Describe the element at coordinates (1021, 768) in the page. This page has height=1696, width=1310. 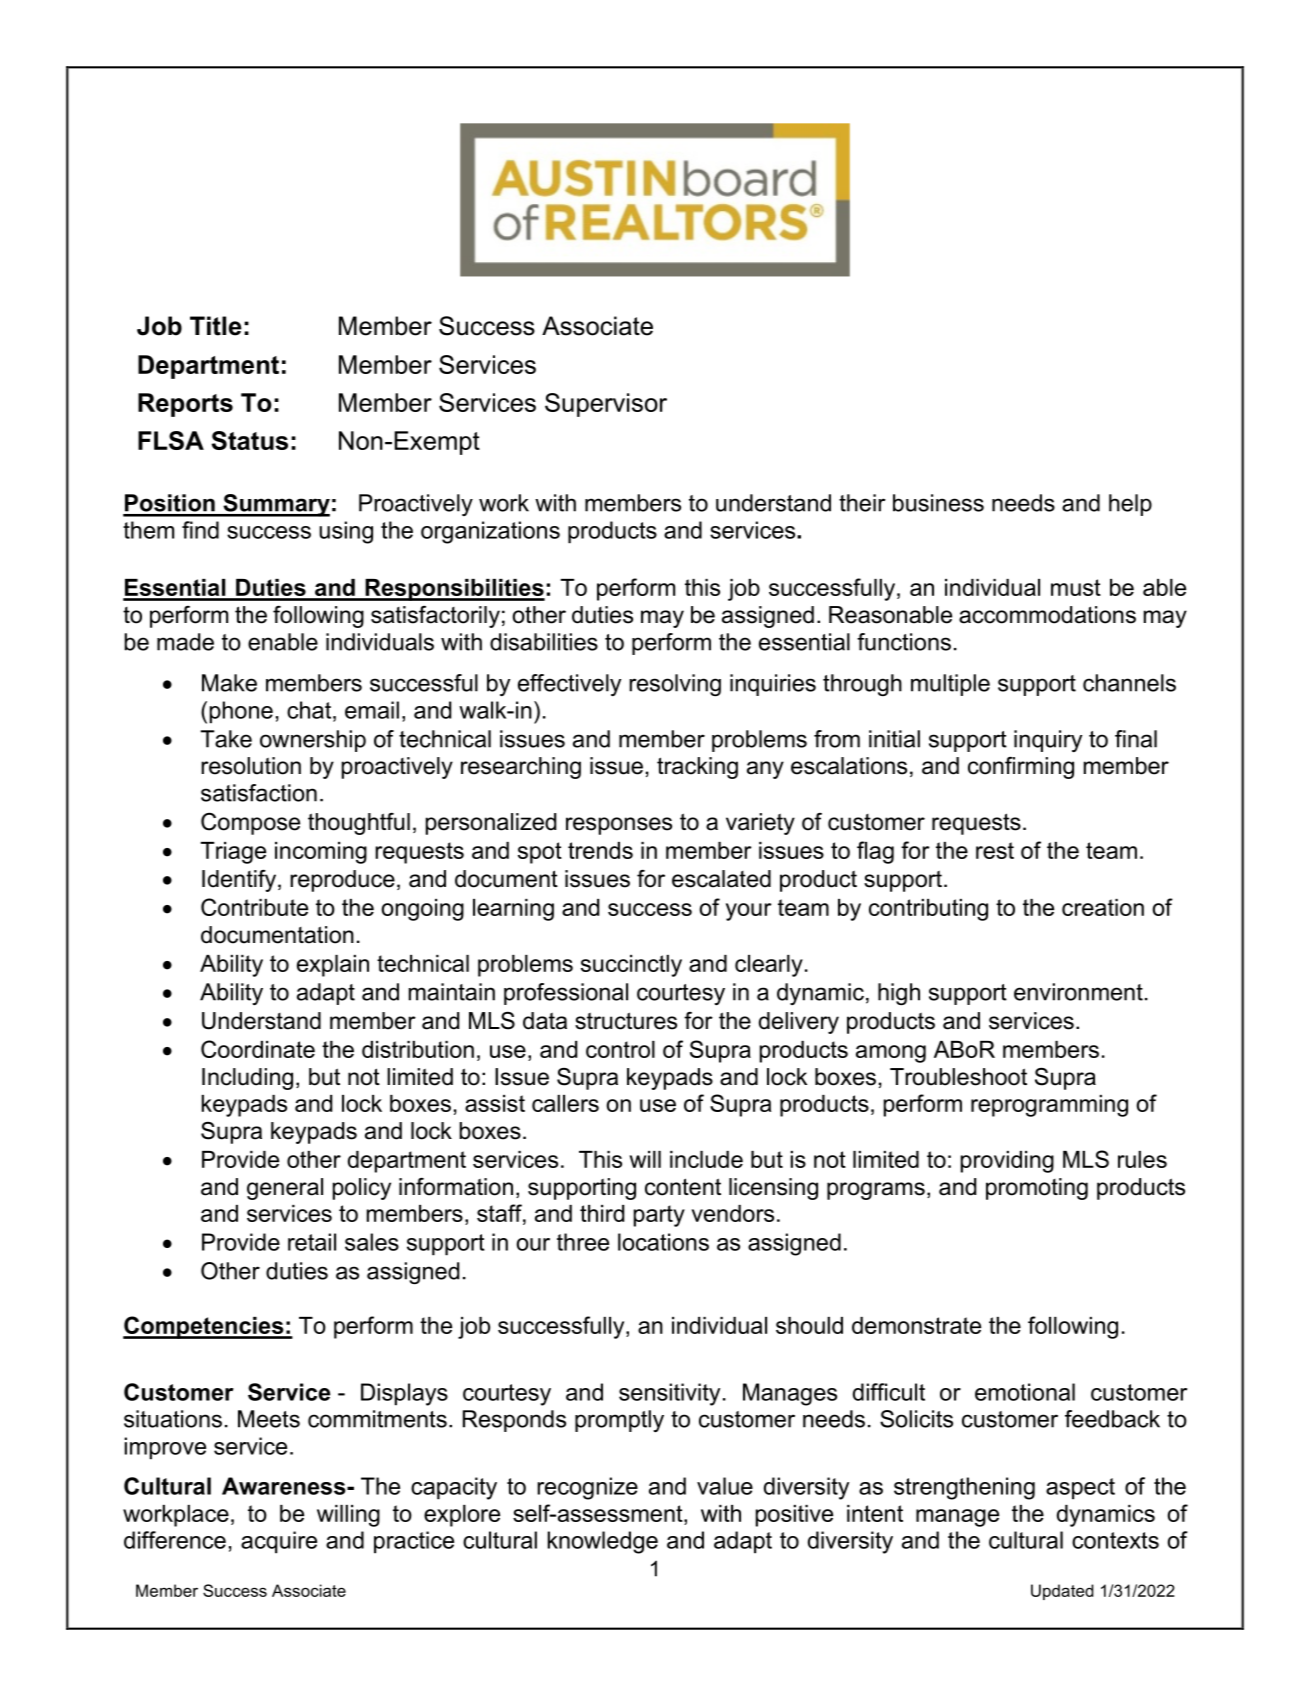
I see `confirming` at that location.
